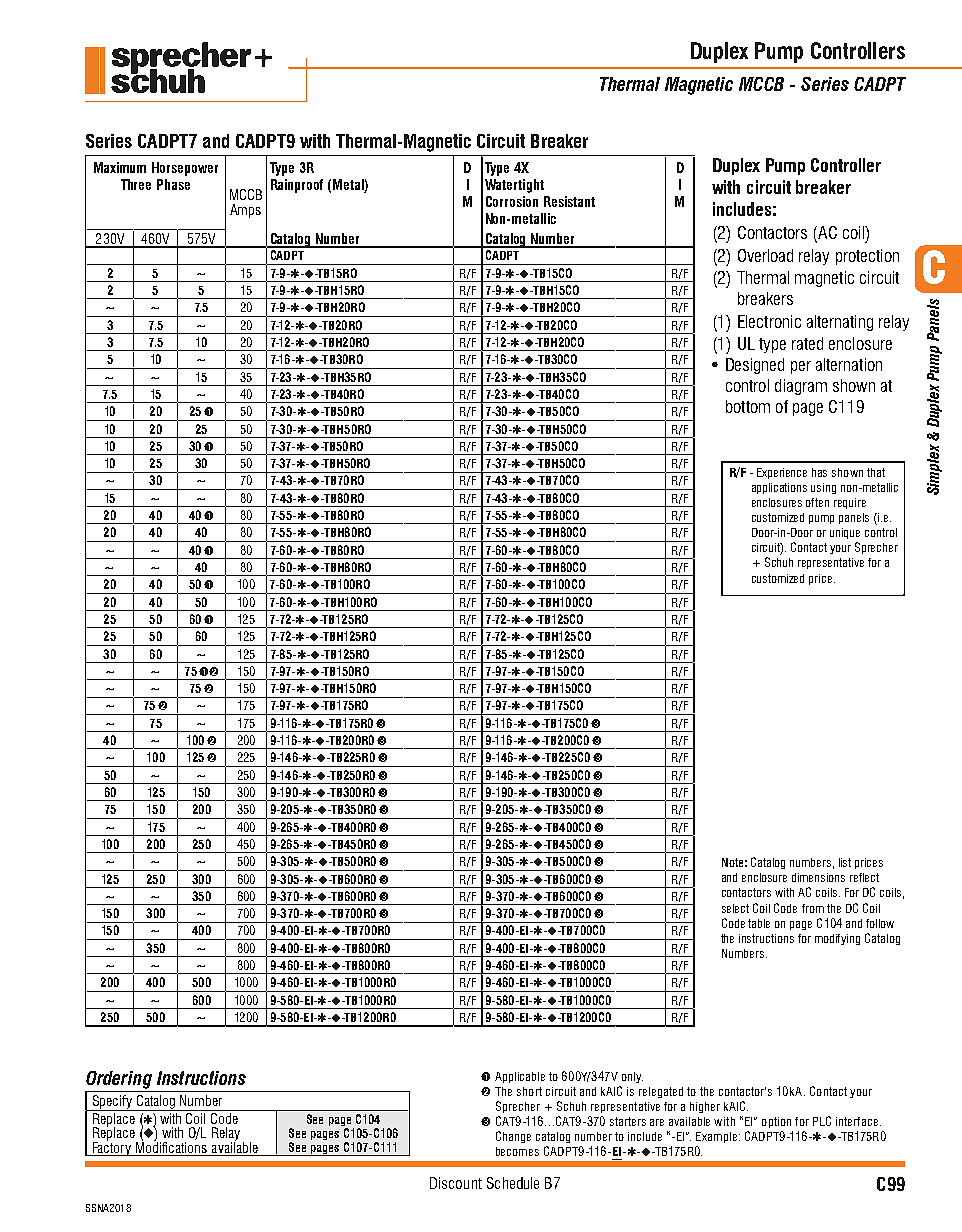 Image resolution: width=962 pixels, height=1232 pixels. I want to click on bottom, so click(748, 406).
